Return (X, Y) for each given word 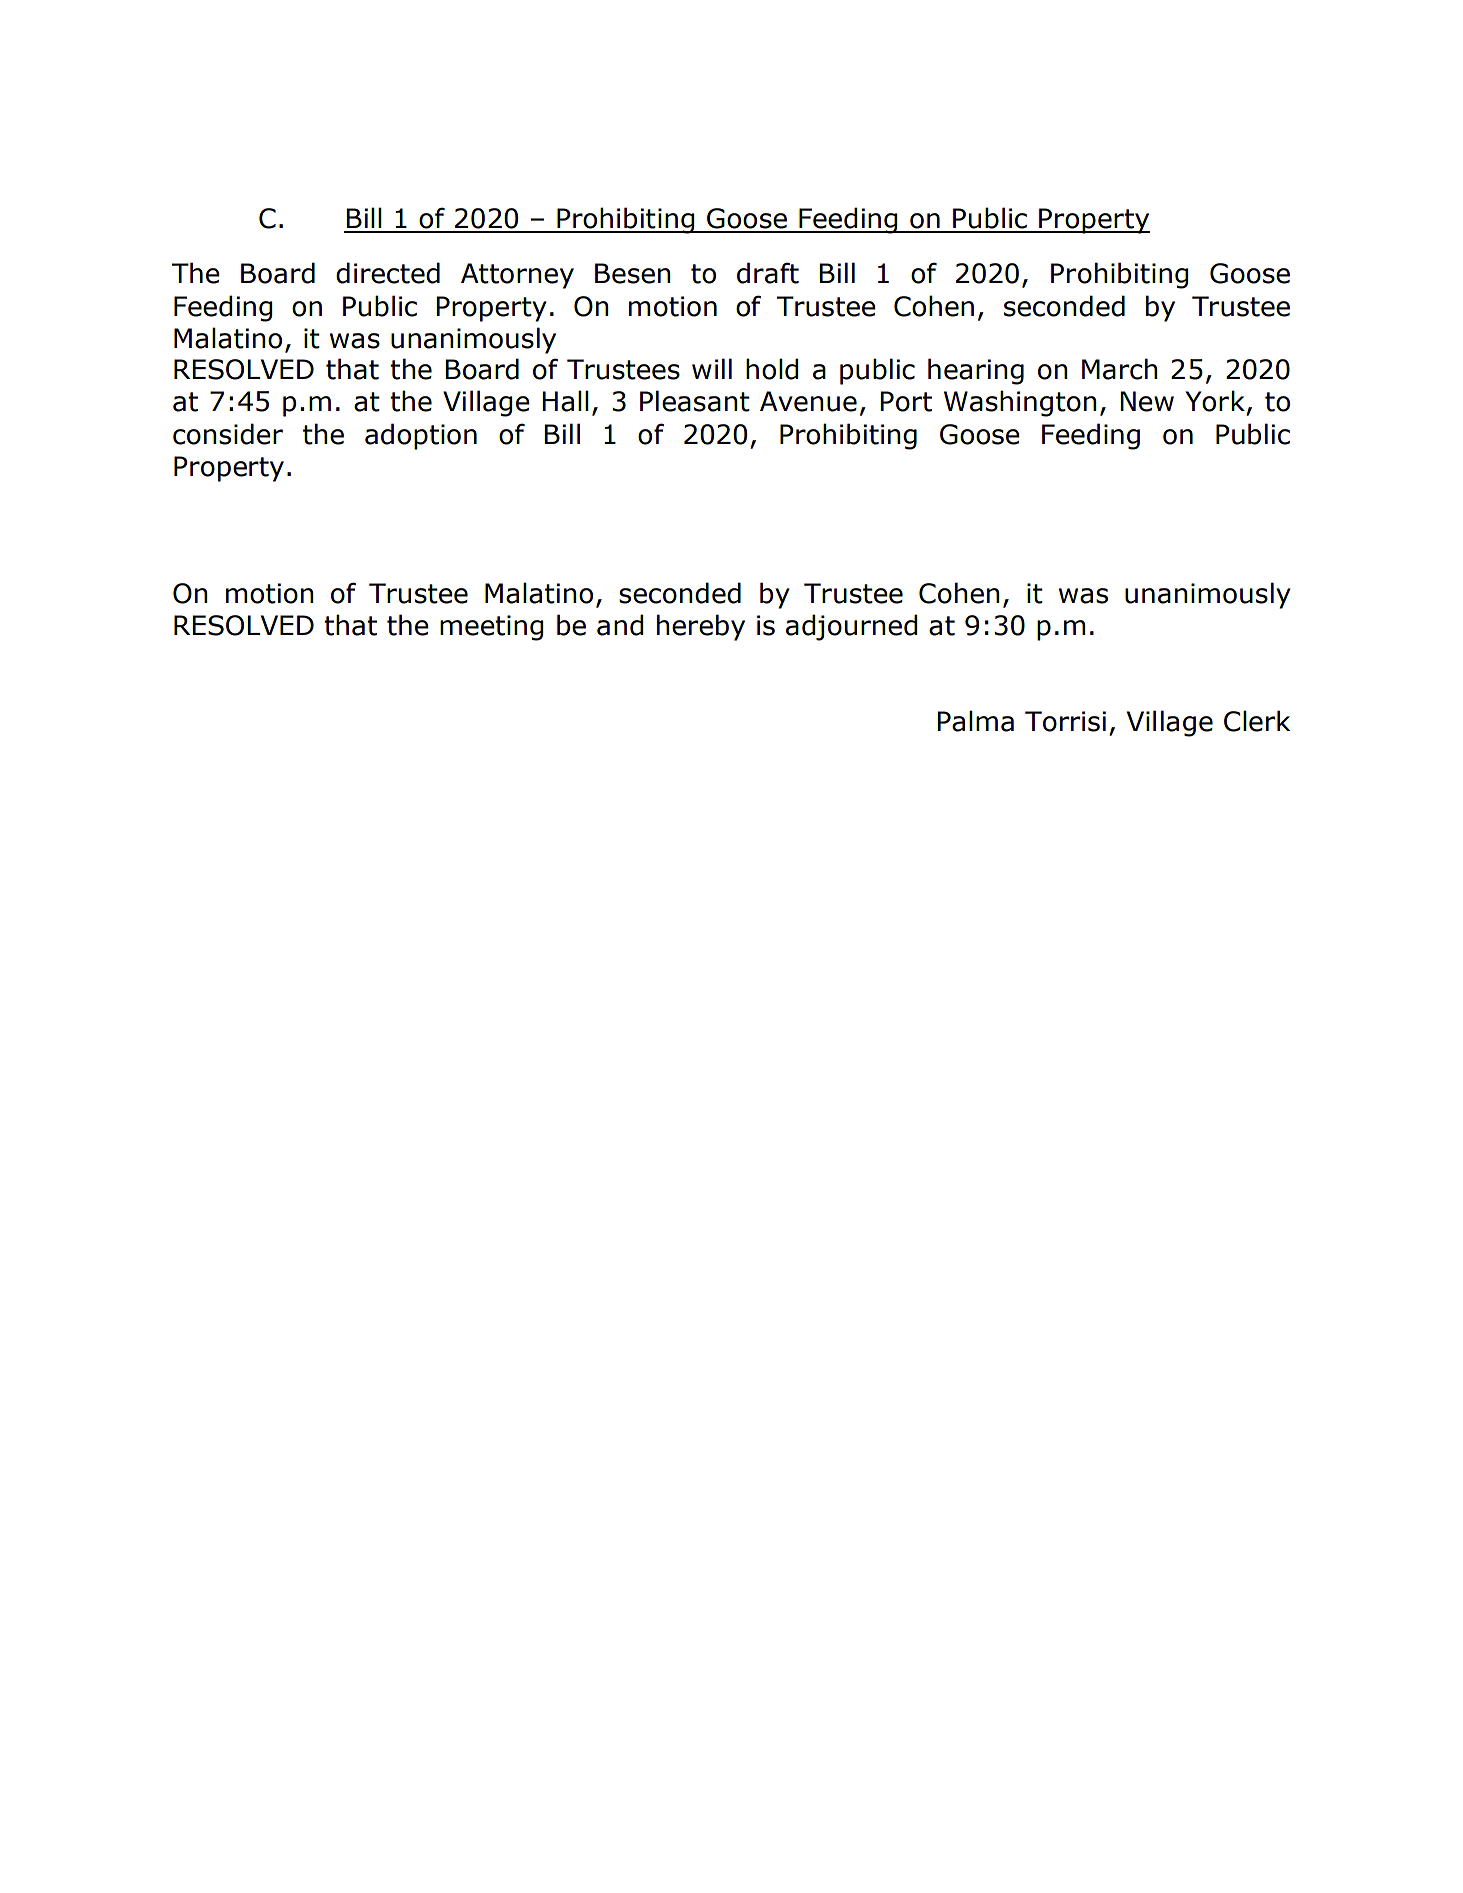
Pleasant (695, 401)
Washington (1020, 403)
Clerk (1257, 721)
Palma (975, 721)
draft (768, 273)
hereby (701, 627)
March (1120, 369)
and (620, 625)
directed (388, 273)
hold (772, 369)
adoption (421, 436)
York (1215, 401)
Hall (565, 401)
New (1147, 401)
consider (228, 434)
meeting (491, 628)
